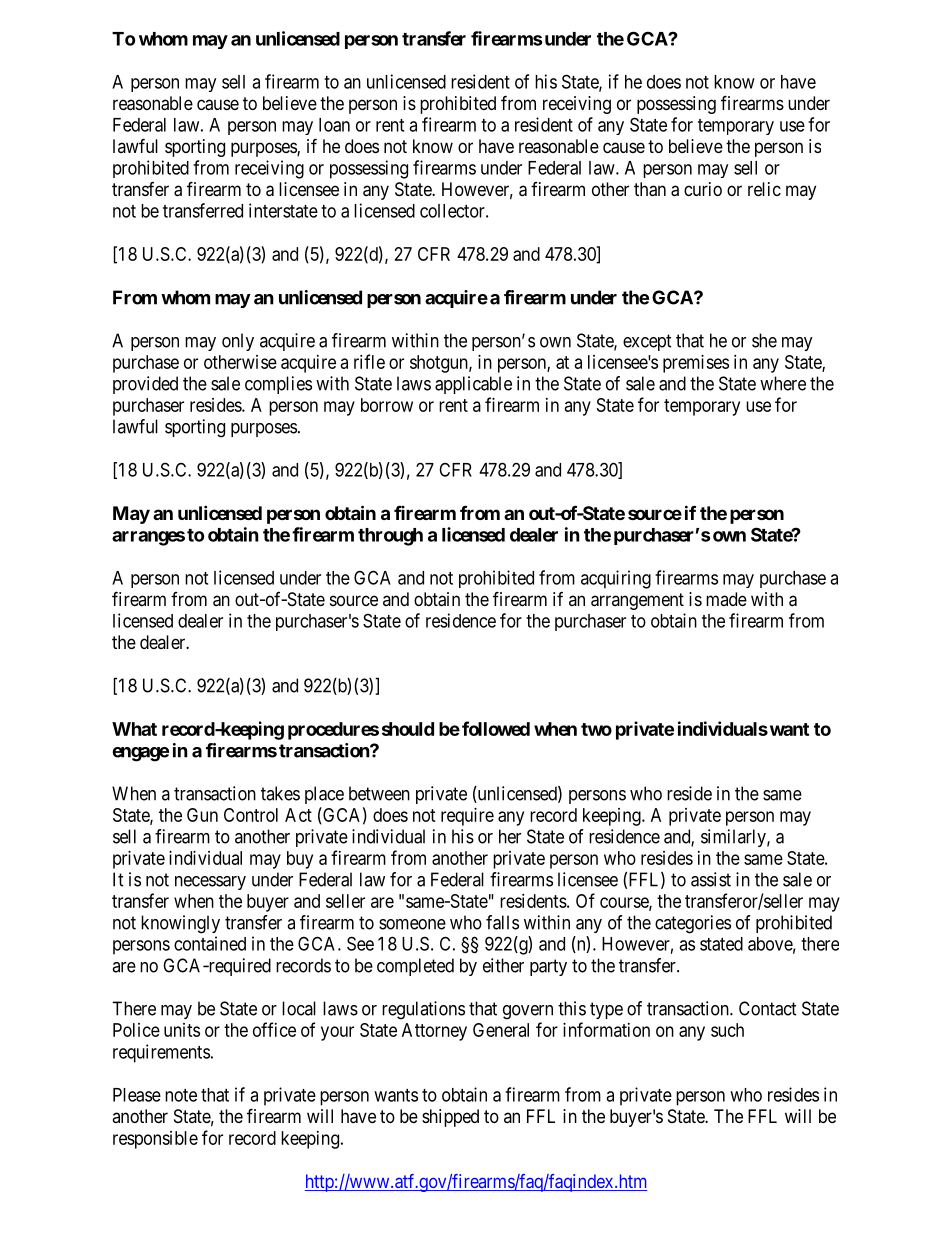 The width and height of the screenshot is (952, 1233). Describe the element at coordinates (473, 385) in the screenshot. I see `applicable` at that location.
